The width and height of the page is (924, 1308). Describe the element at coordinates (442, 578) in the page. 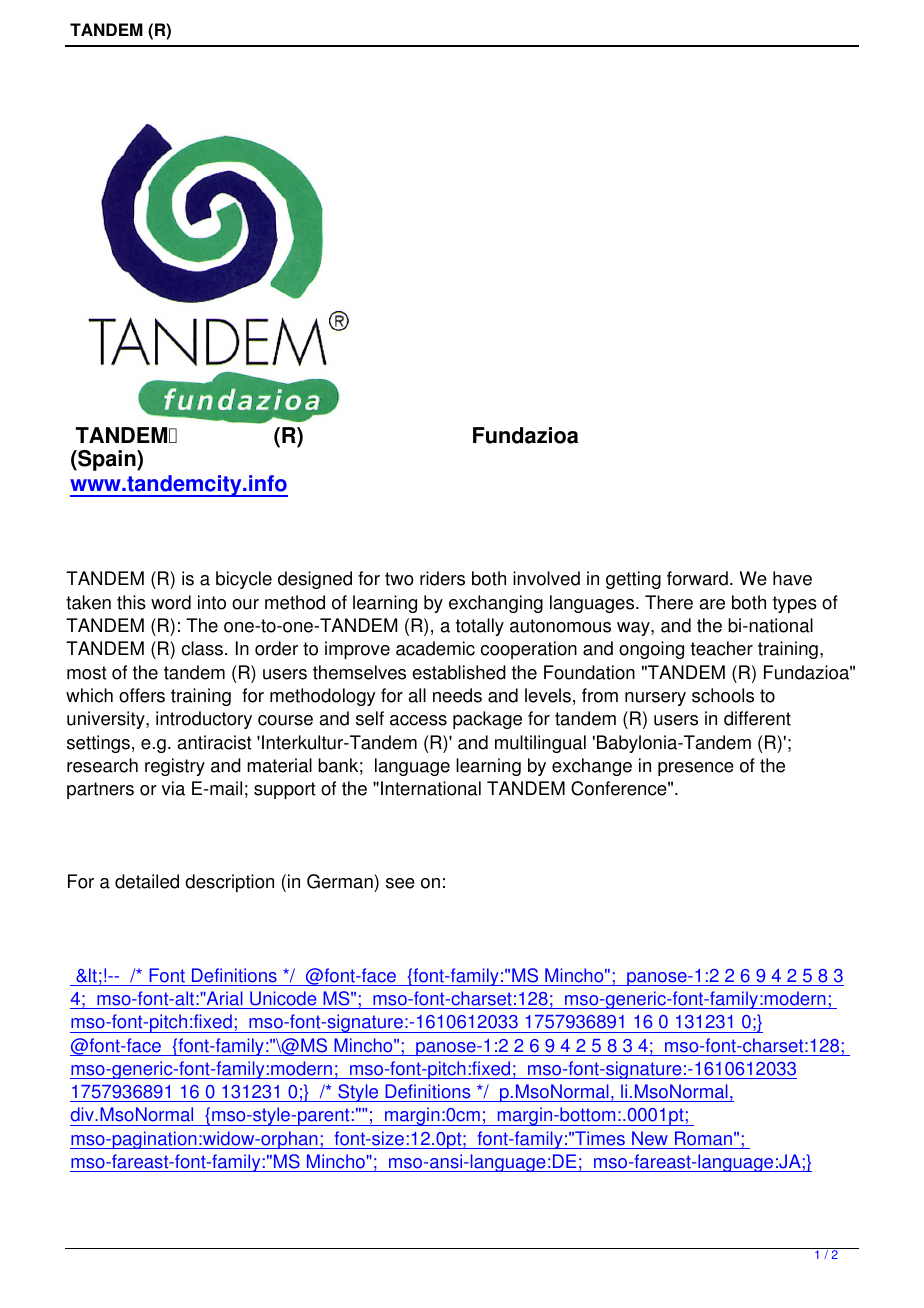

I see `riders` at that location.
